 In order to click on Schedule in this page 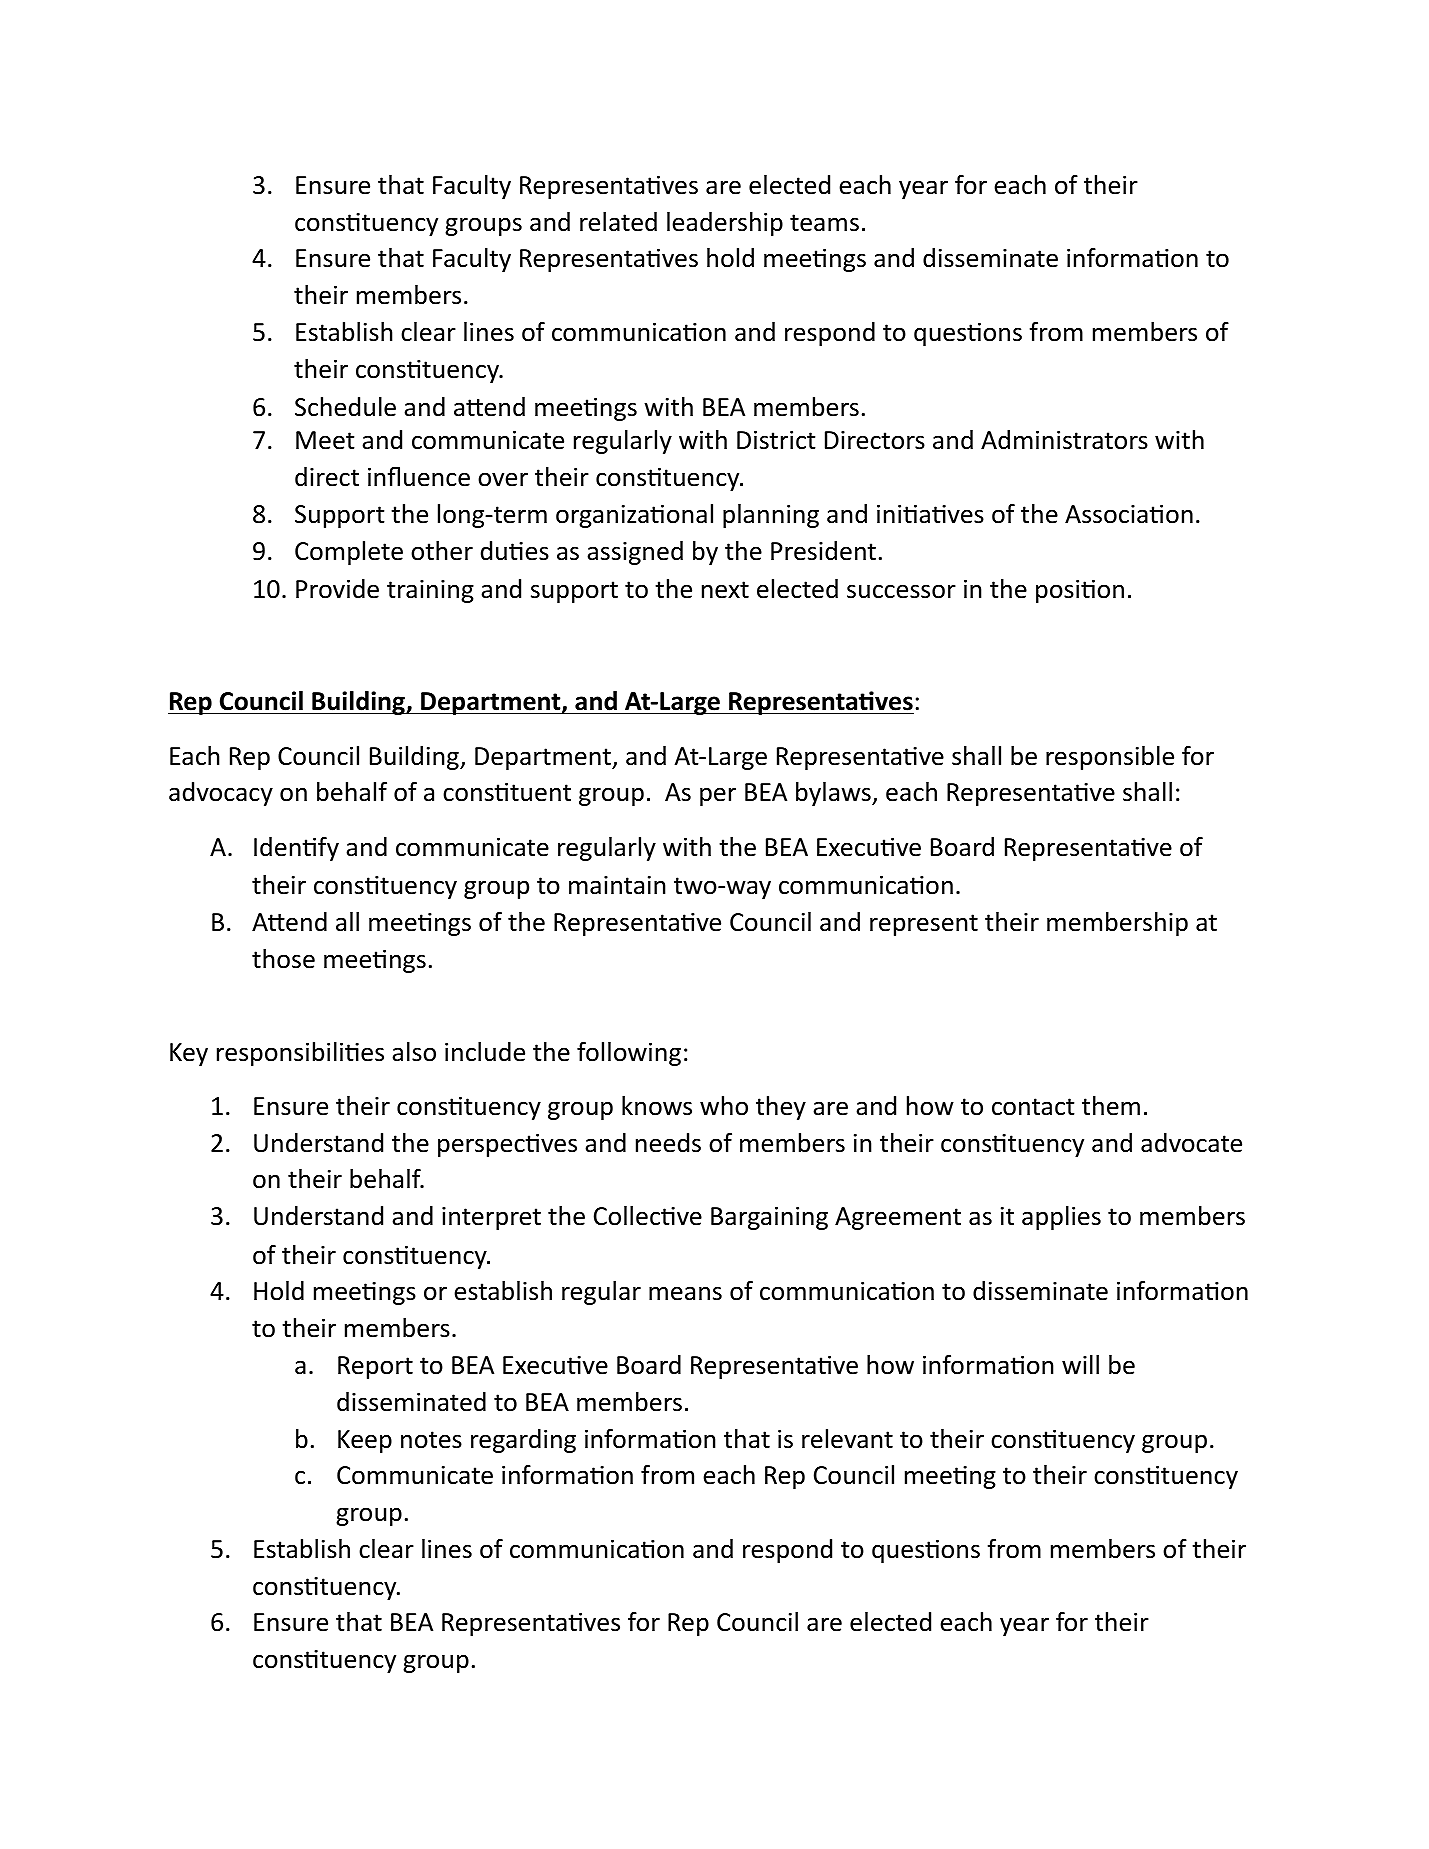, I will do `click(345, 407)`.
